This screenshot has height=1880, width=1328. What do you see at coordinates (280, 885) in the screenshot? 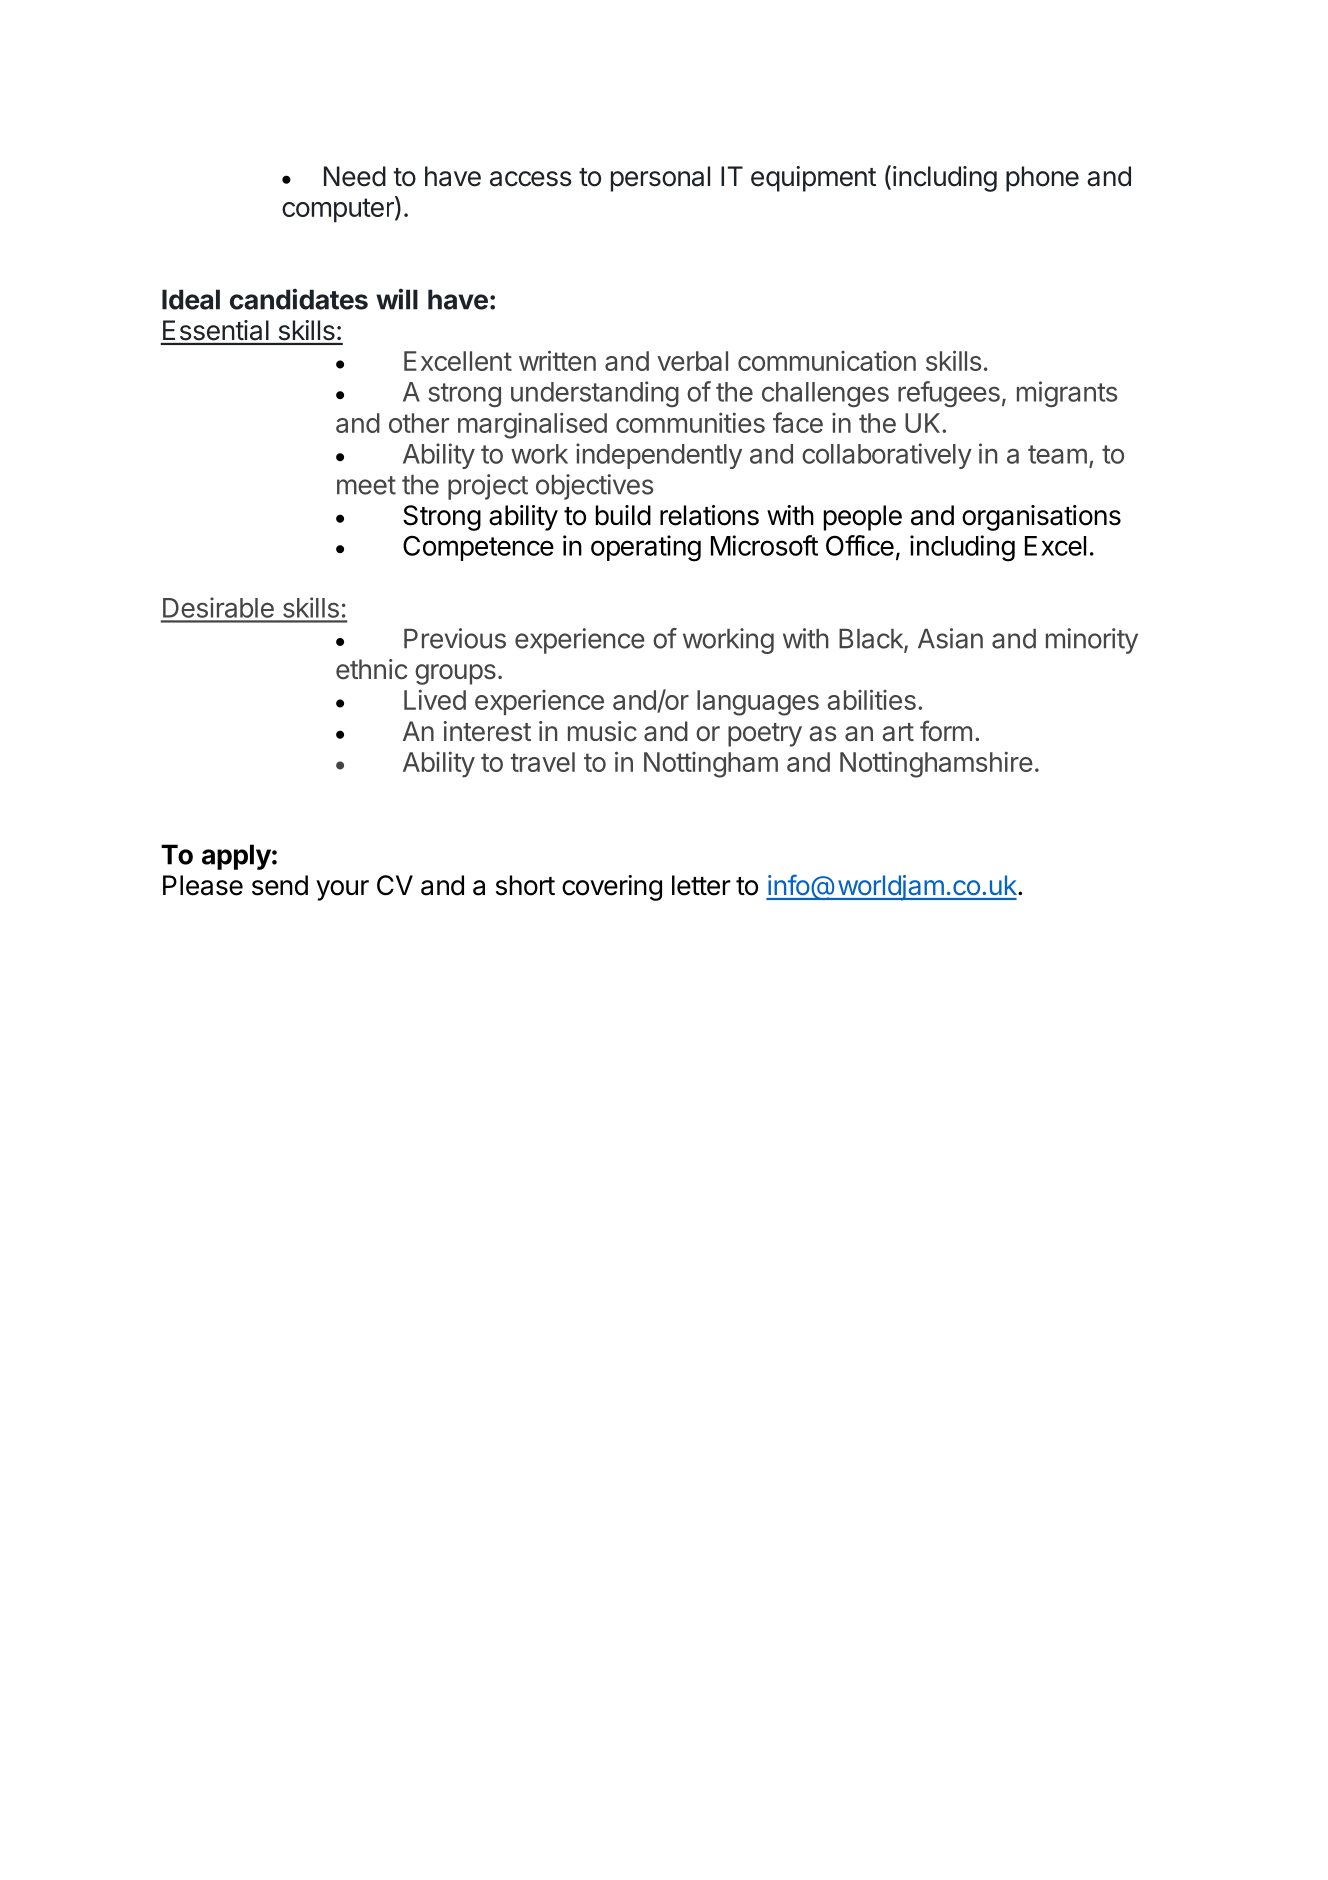
I see `send` at bounding box center [280, 885].
